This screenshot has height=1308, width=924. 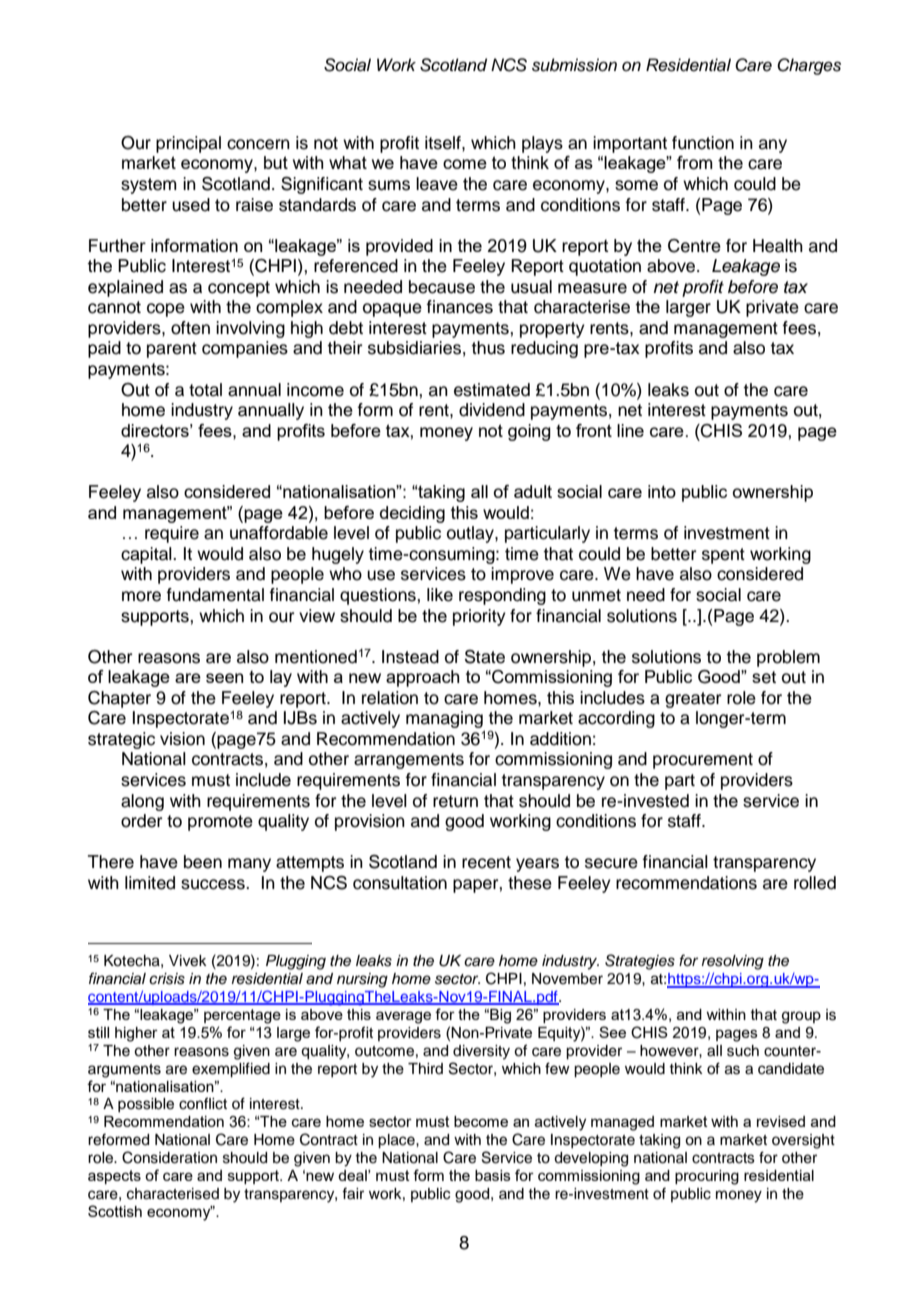 I want to click on resolving, so click(x=733, y=962).
